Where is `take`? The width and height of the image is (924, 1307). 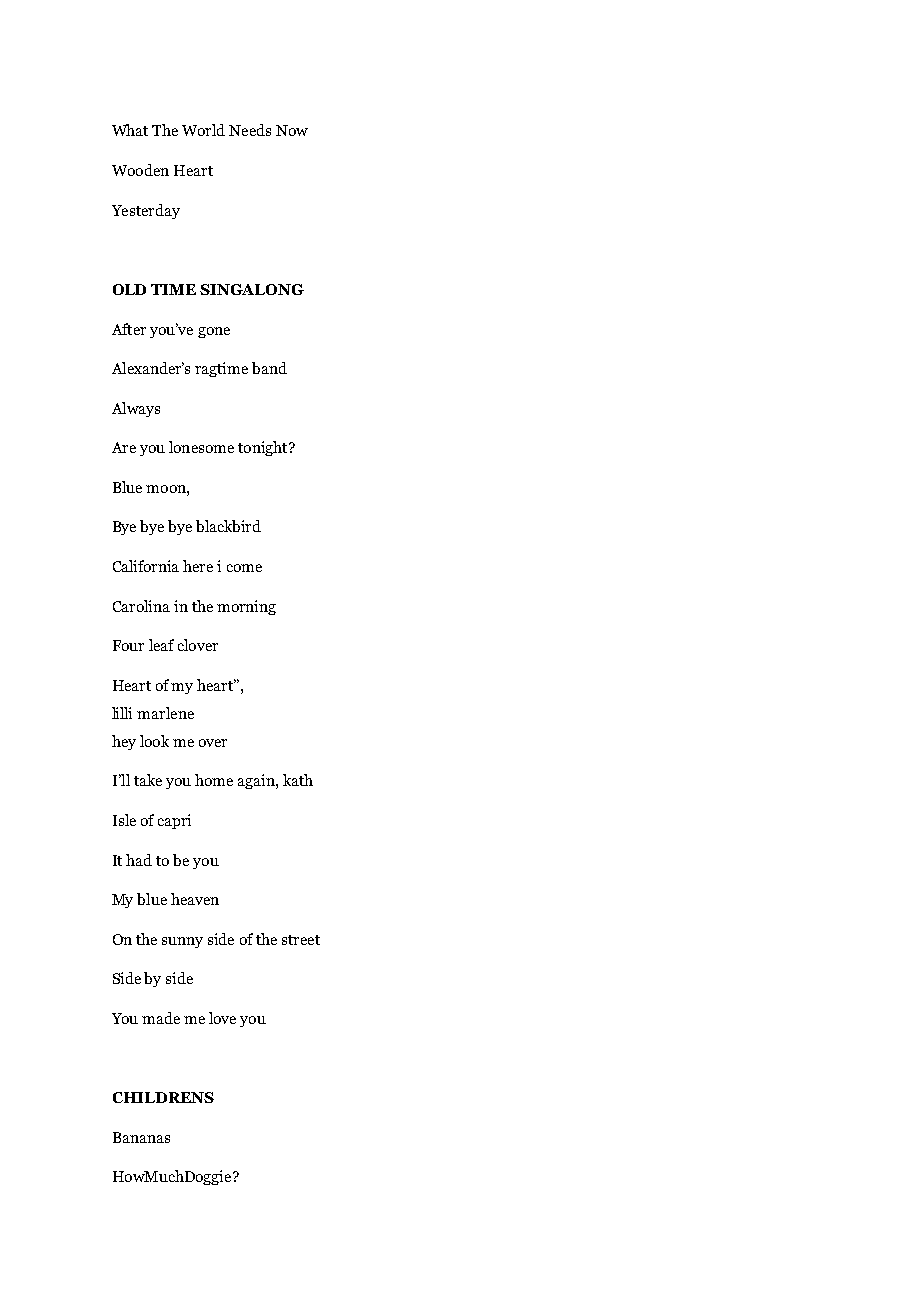
take is located at coordinates (148, 780).
